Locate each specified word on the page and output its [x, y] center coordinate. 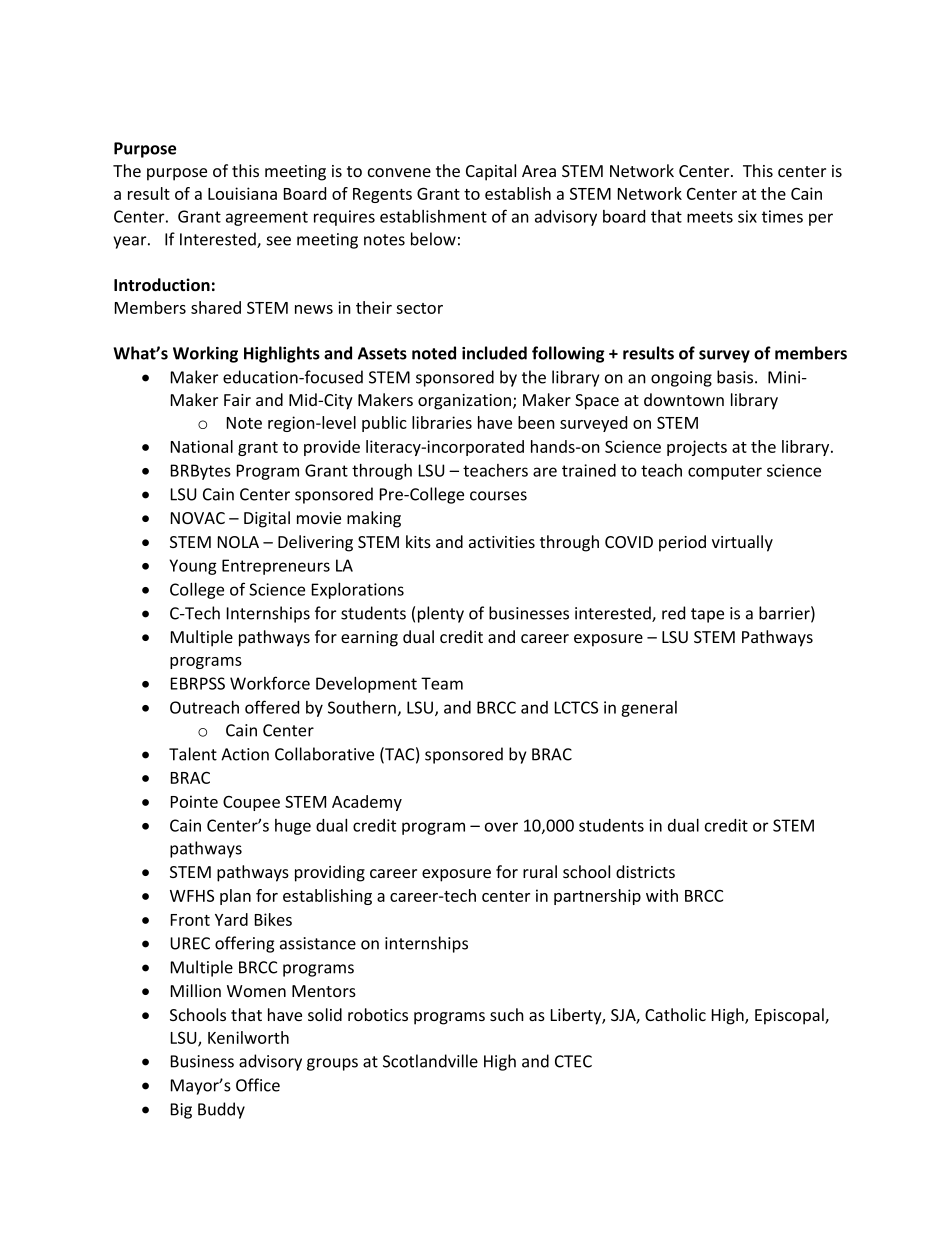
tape [707, 615]
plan [235, 897]
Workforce [270, 683]
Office [258, 1085]
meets [710, 217]
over [501, 827]
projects [697, 448]
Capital [491, 172]
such [507, 1014]
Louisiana [242, 193]
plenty [441, 614]
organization [466, 402]
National [202, 446]
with [662, 895]
